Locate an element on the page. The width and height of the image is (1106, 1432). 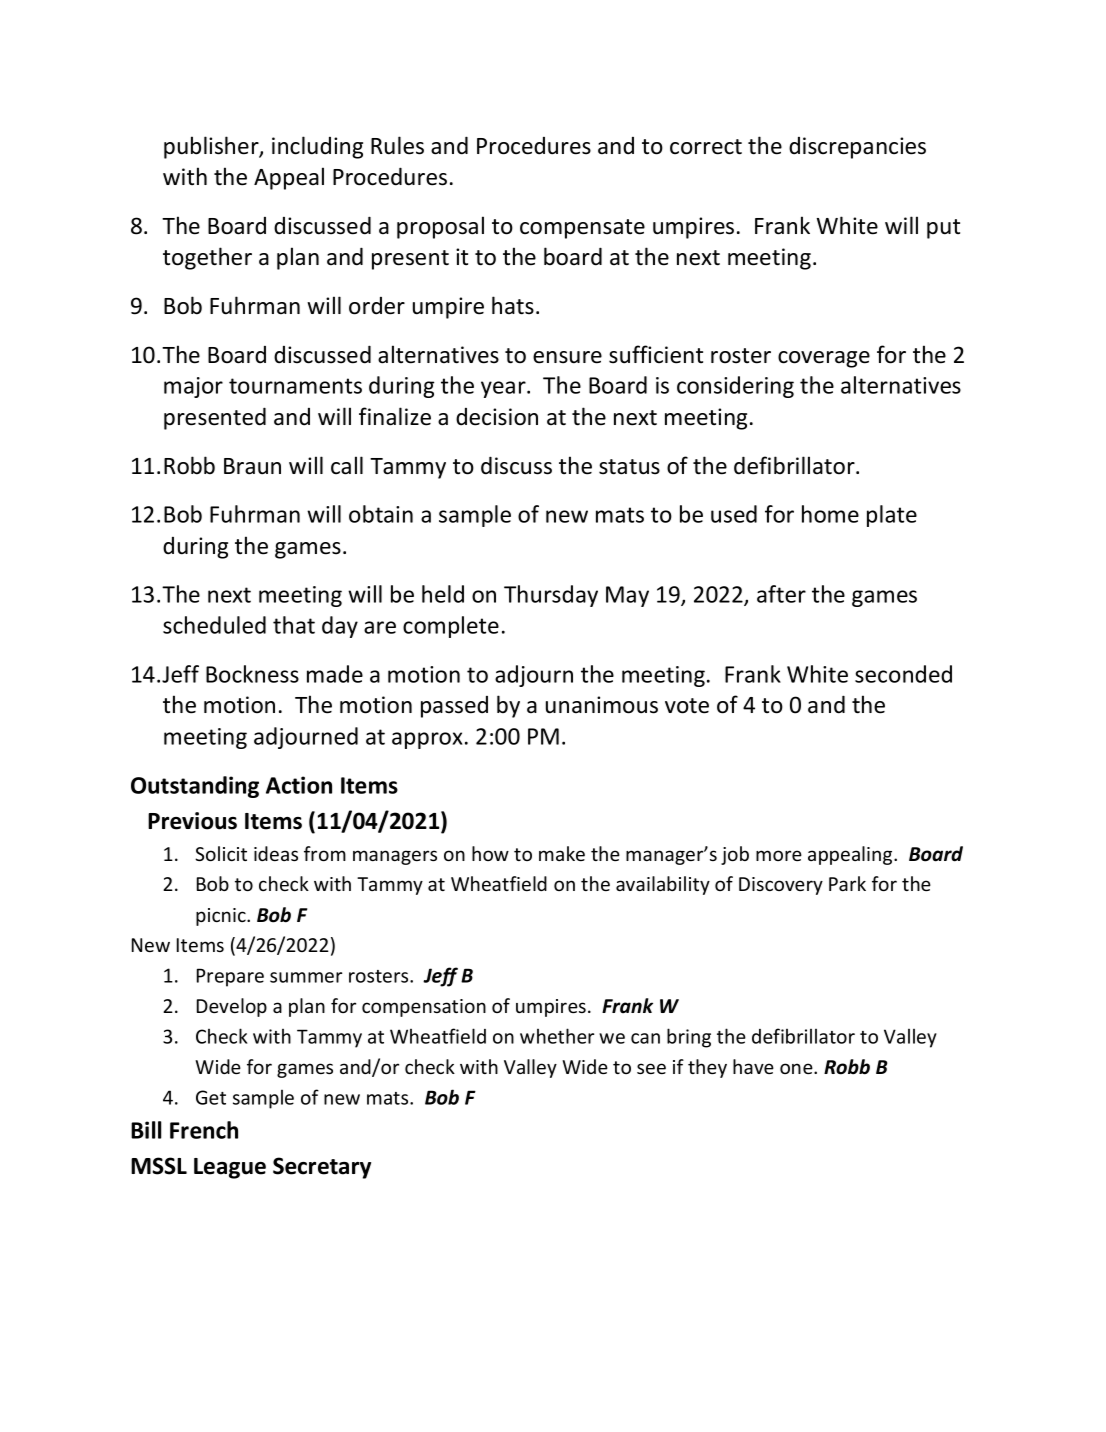
compensate is located at coordinates (582, 229).
